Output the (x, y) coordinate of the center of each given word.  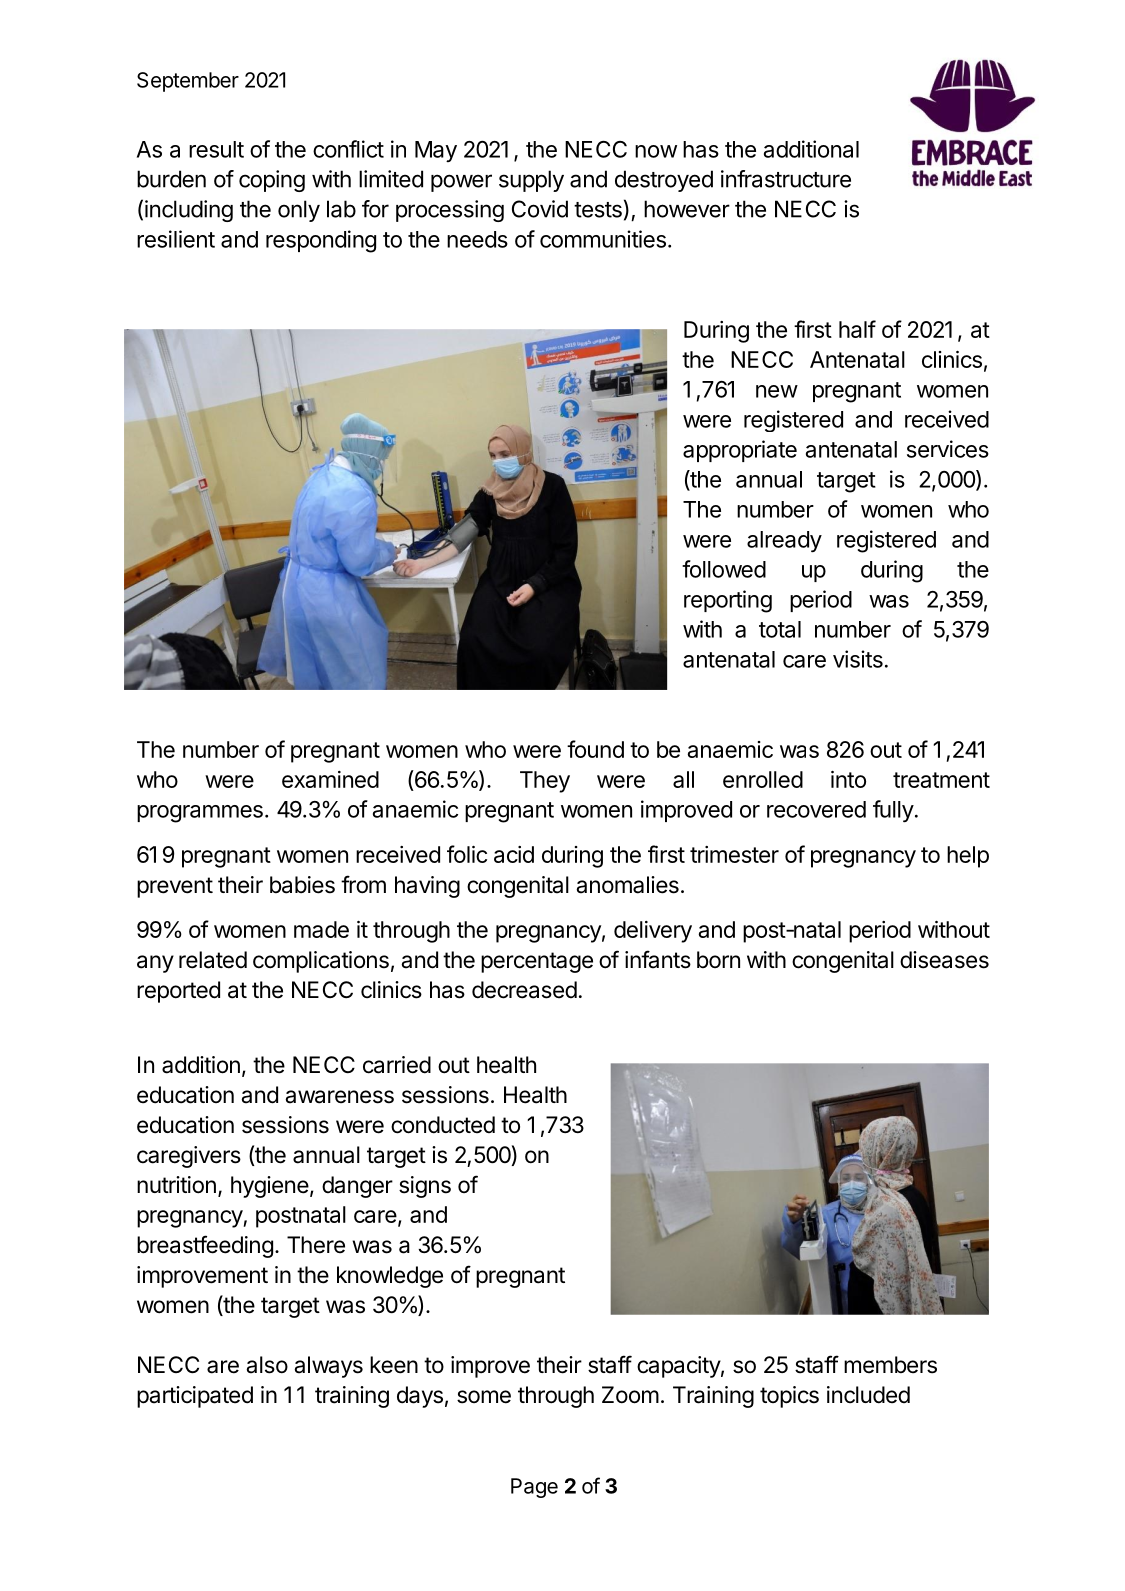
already (784, 542)
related (213, 960)
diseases (944, 960)
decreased (524, 990)
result (216, 149)
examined (330, 779)
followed (724, 569)
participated (195, 1397)
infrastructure (786, 179)
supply (531, 181)
